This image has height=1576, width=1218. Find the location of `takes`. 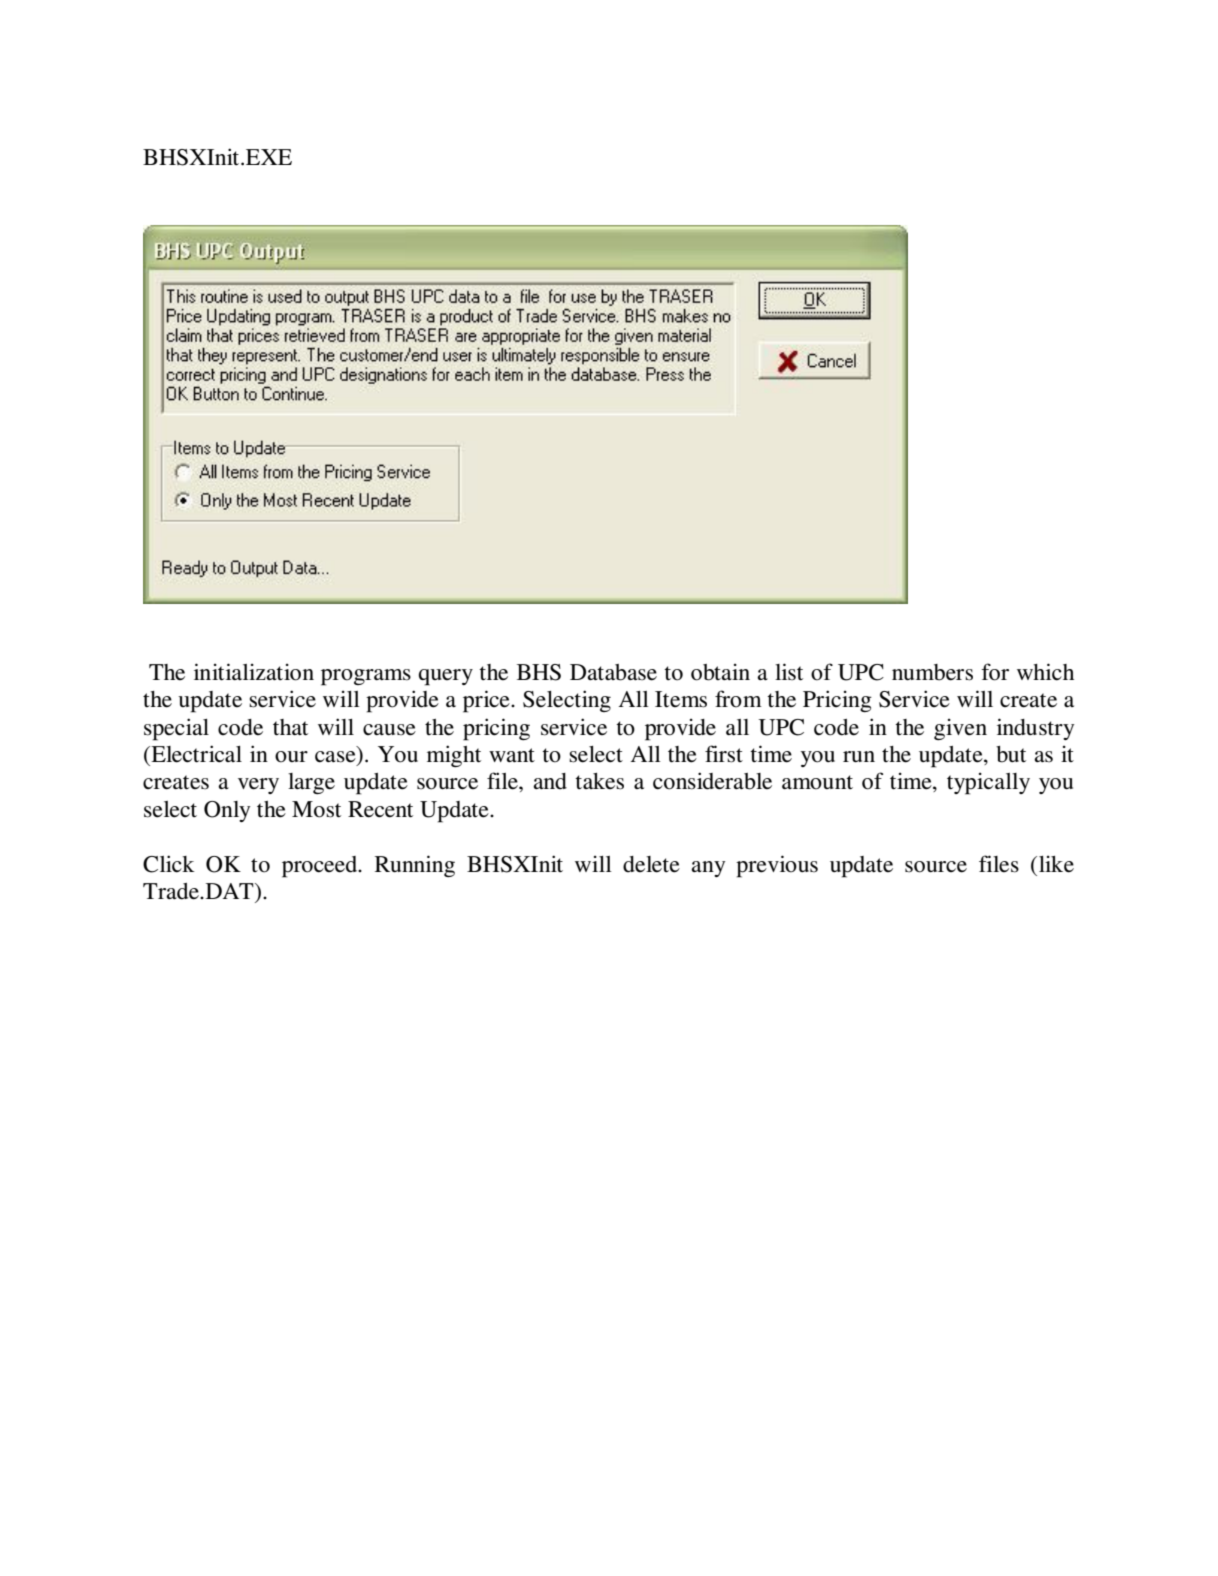

takes is located at coordinates (599, 781).
